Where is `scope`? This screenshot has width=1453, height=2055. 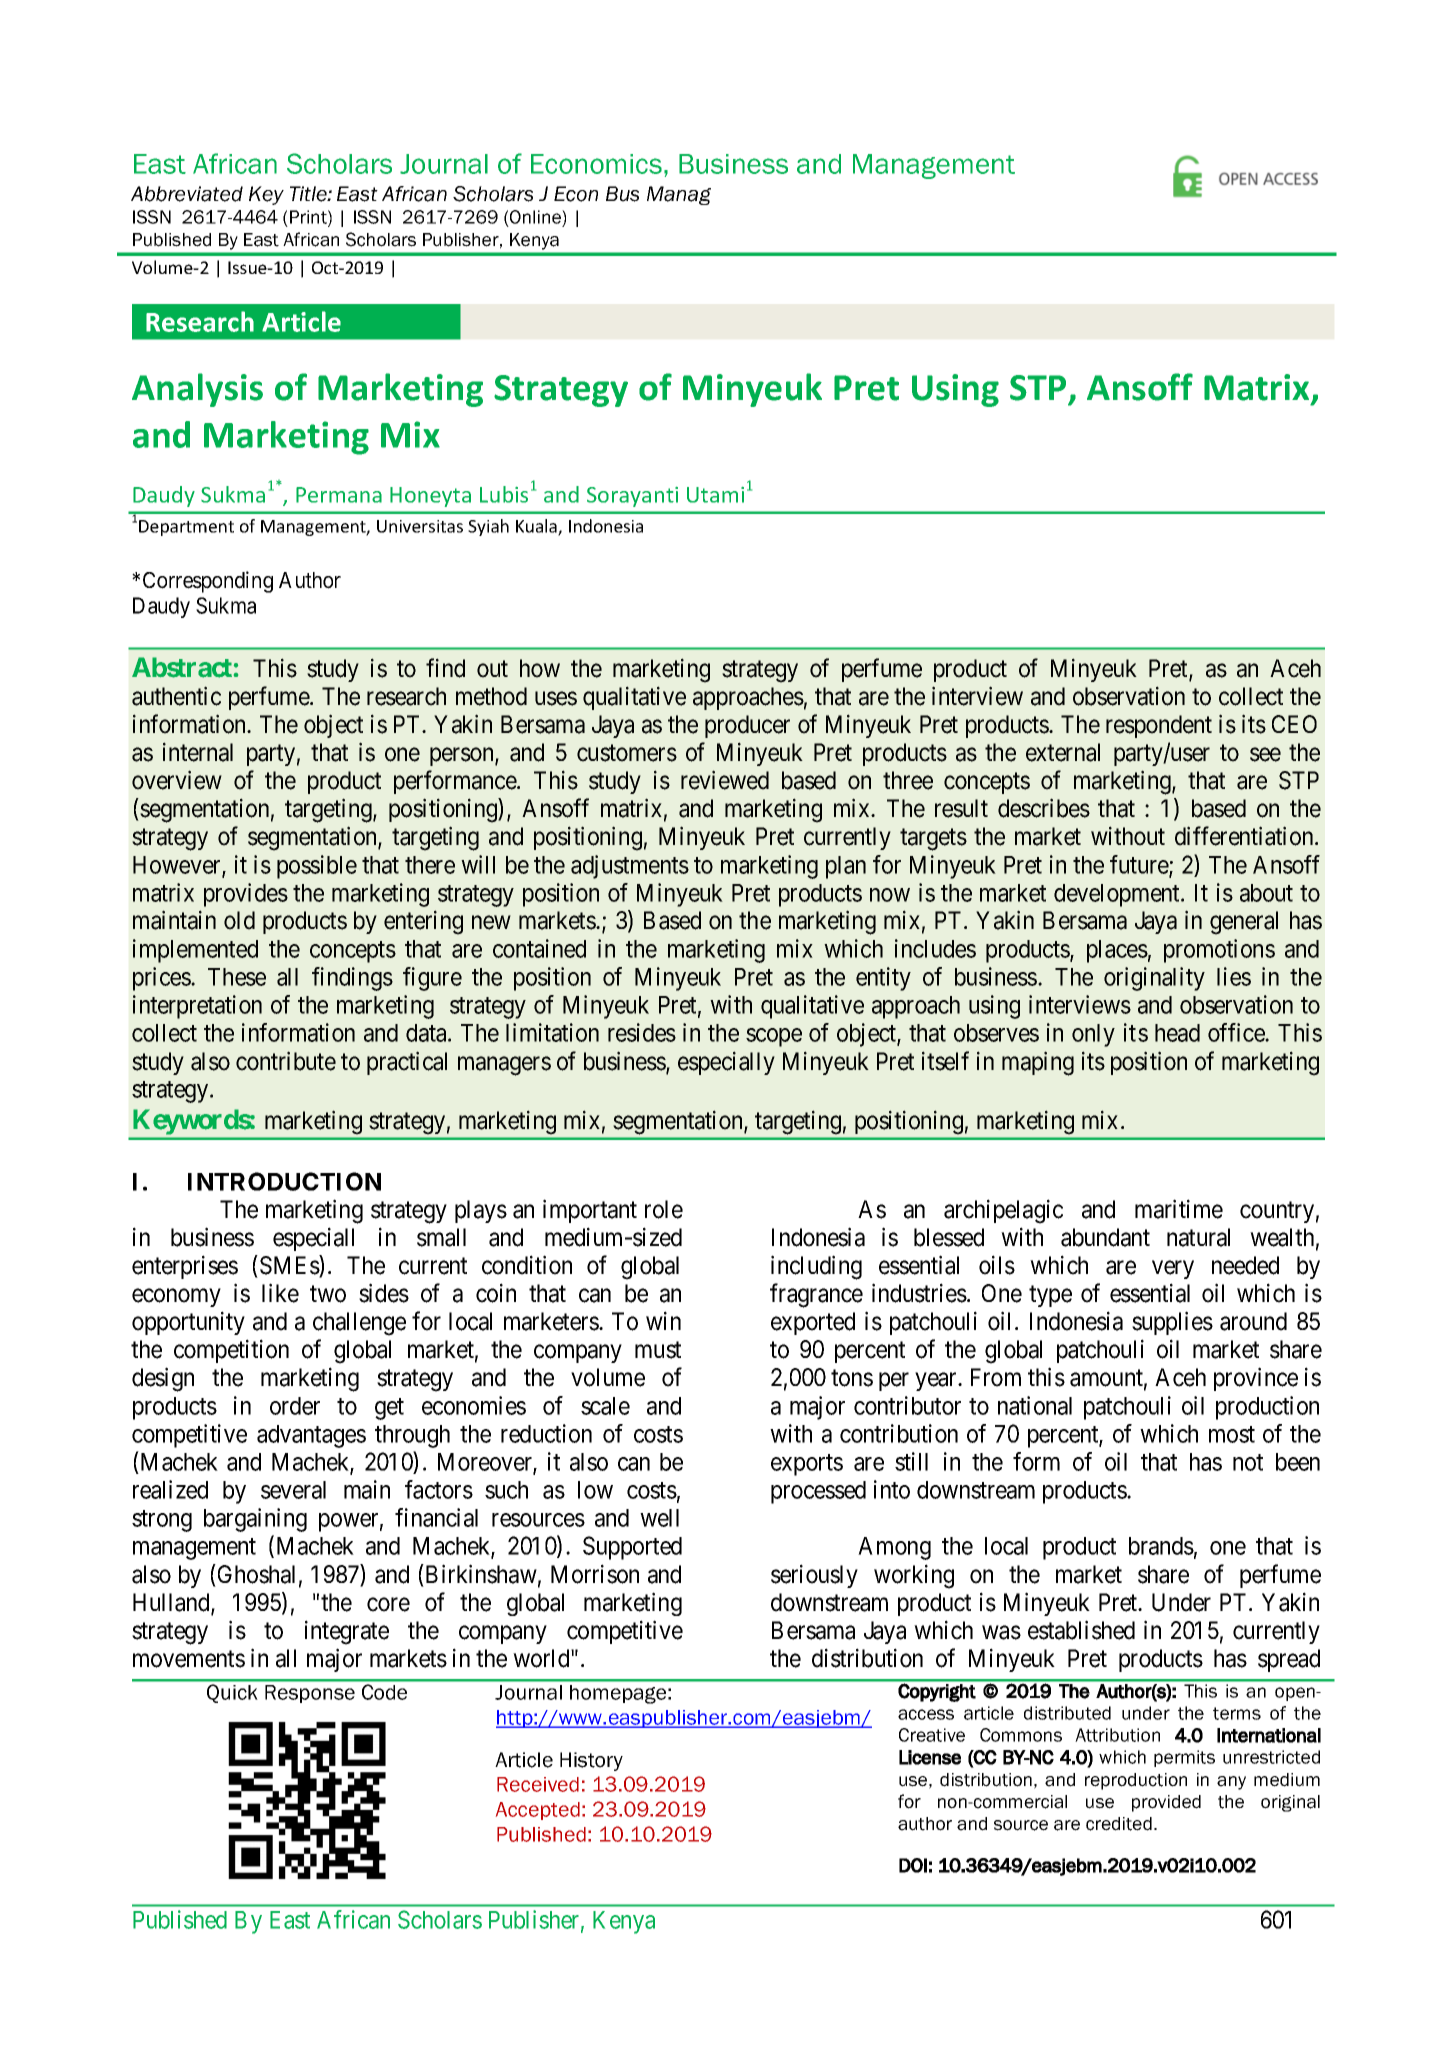
scope is located at coordinates (774, 1037).
